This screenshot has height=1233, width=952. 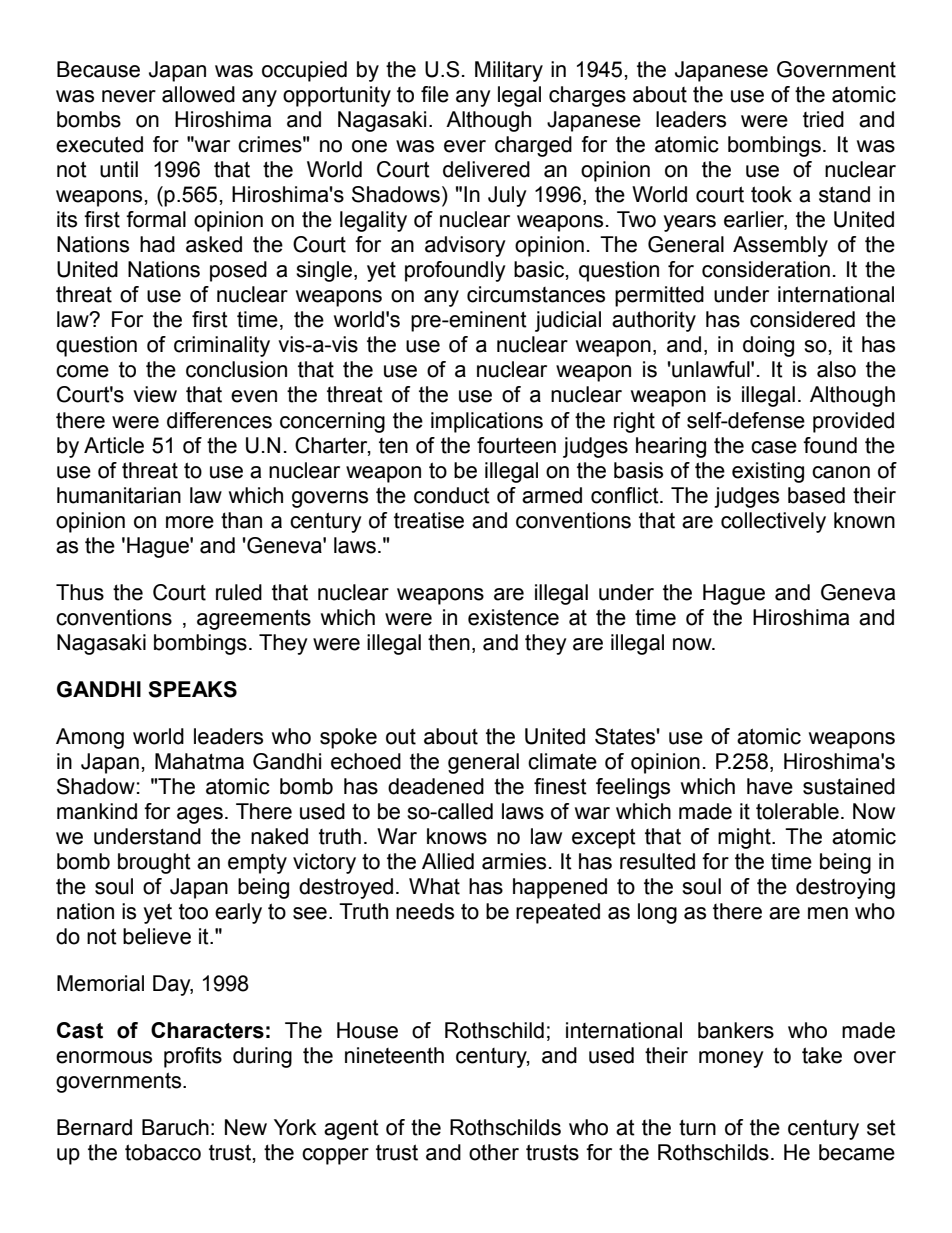 What do you see at coordinates (198, 94) in the screenshot?
I see `allowed` at bounding box center [198, 94].
